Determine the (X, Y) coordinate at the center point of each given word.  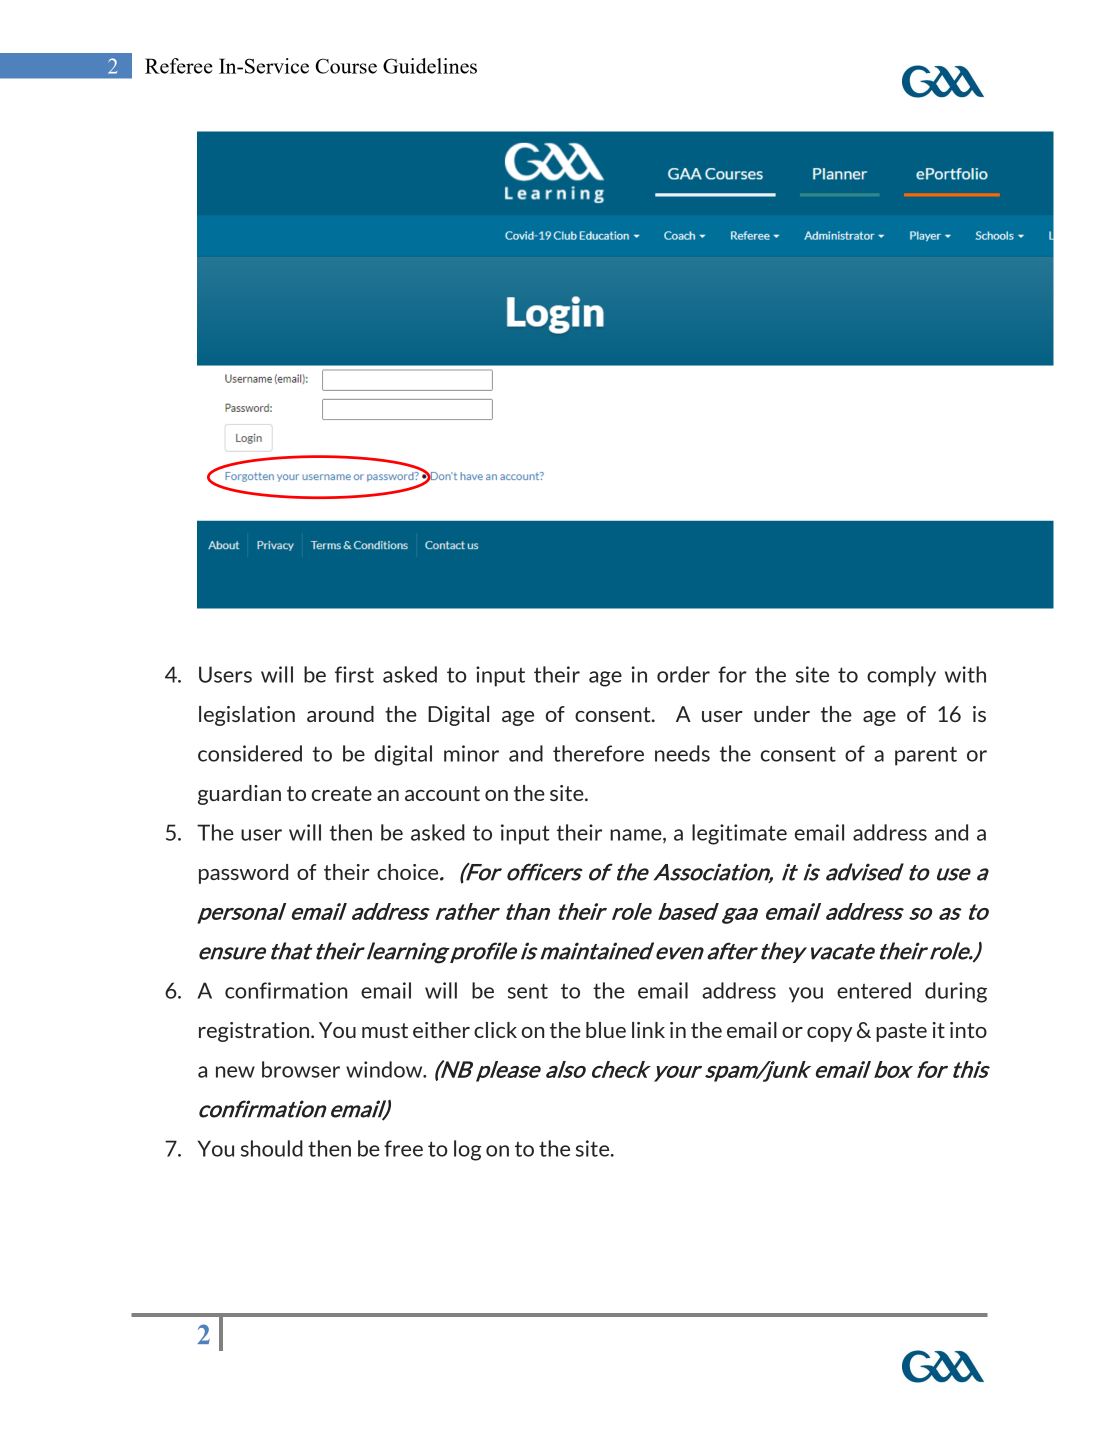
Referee (179, 66)
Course (346, 66)
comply (901, 676)
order (683, 674)
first (354, 674)
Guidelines (430, 66)
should (272, 1148)
